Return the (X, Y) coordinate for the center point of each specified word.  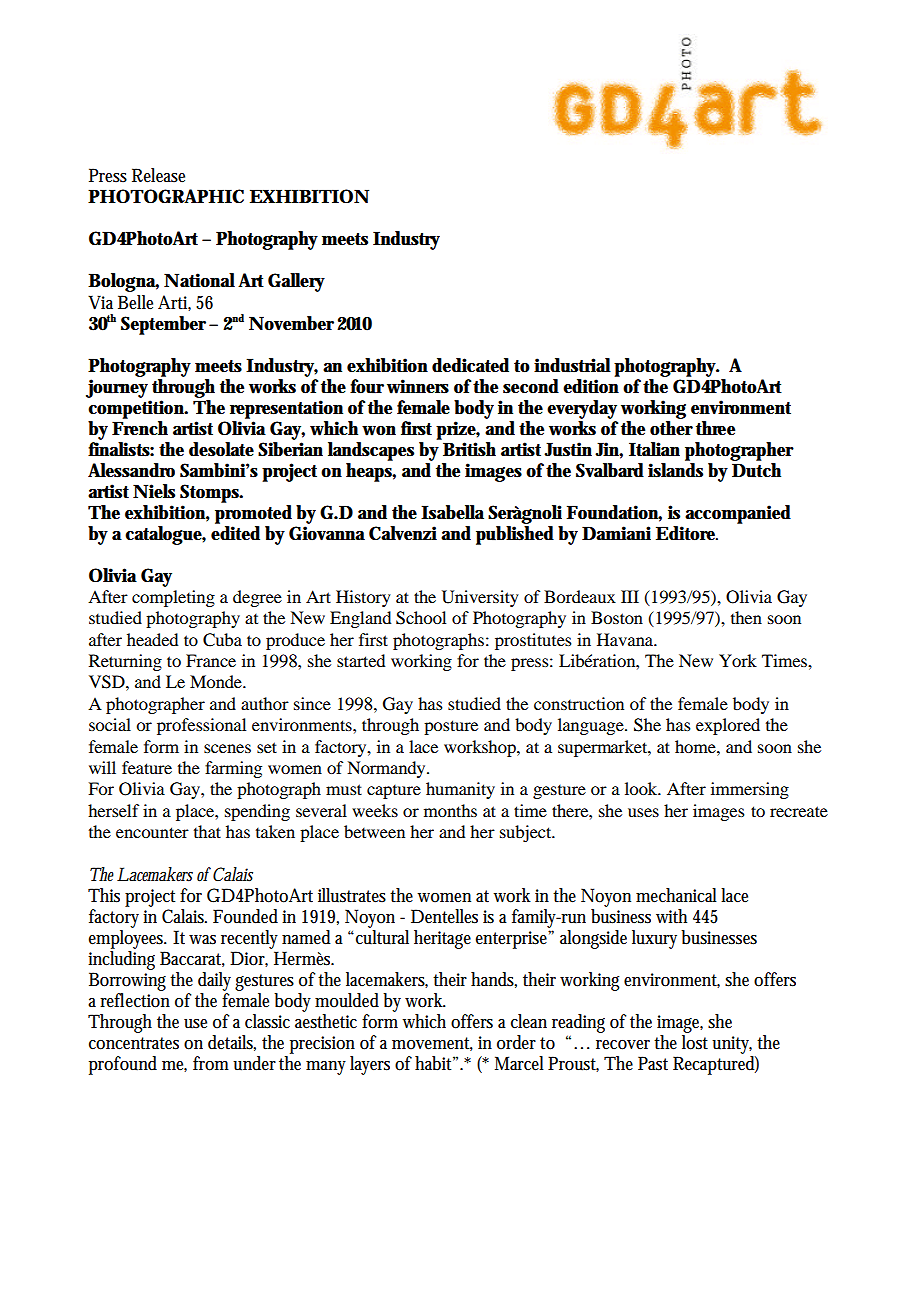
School (421, 618)
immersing (750, 790)
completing (173, 598)
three (715, 428)
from (211, 1063)
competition (138, 409)
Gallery (296, 282)
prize (458, 430)
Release (158, 175)
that (207, 831)
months (450, 810)
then (746, 617)
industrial (572, 365)
